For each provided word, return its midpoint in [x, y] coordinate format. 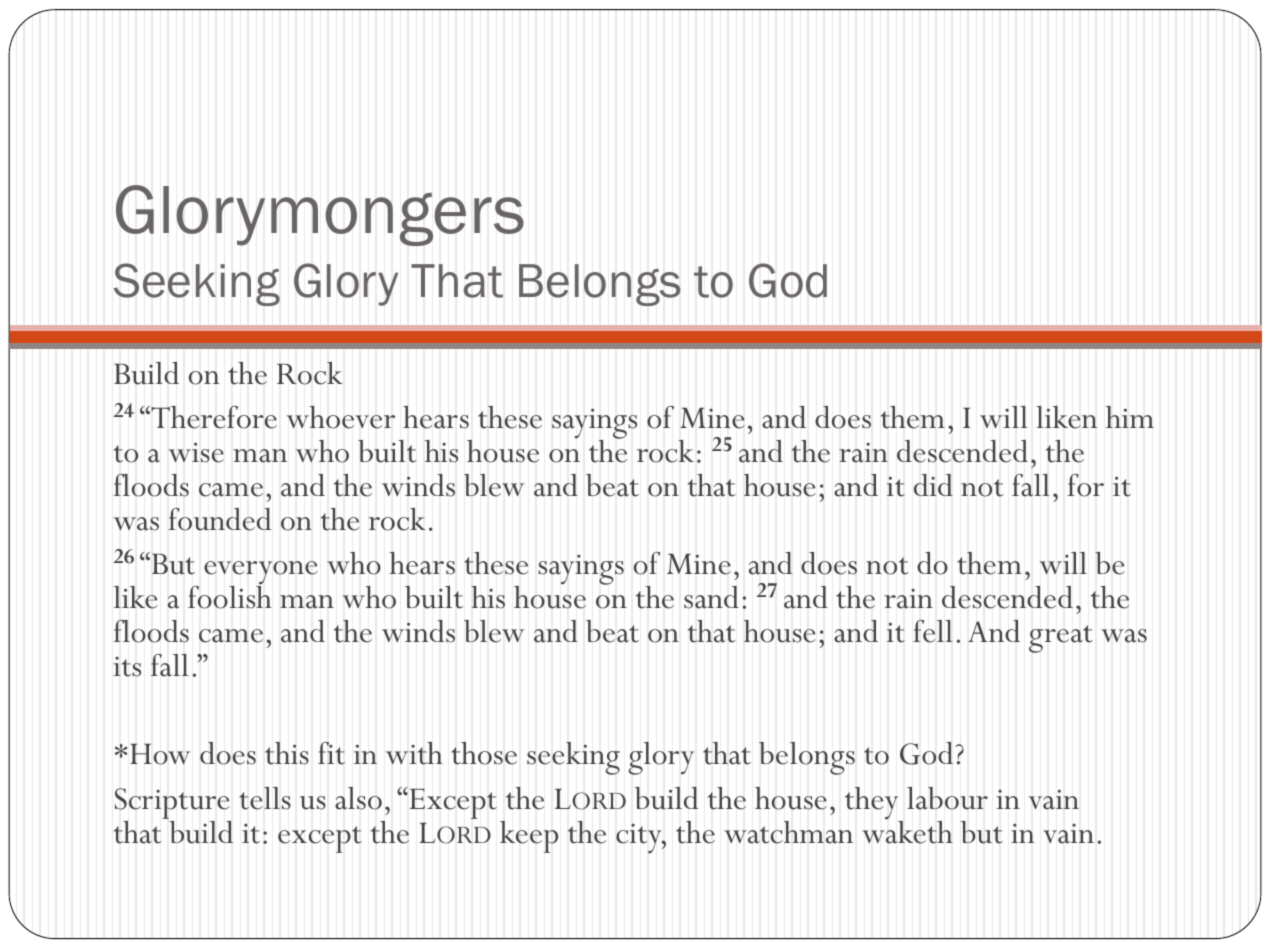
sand [711, 597]
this [287, 753]
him [1130, 417]
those [484, 753]
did [933, 485]
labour [947, 798]
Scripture [173, 805]
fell [933, 631]
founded [219, 519]
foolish [230, 596]
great [1061, 639]
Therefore [213, 417]
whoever [341, 417]
